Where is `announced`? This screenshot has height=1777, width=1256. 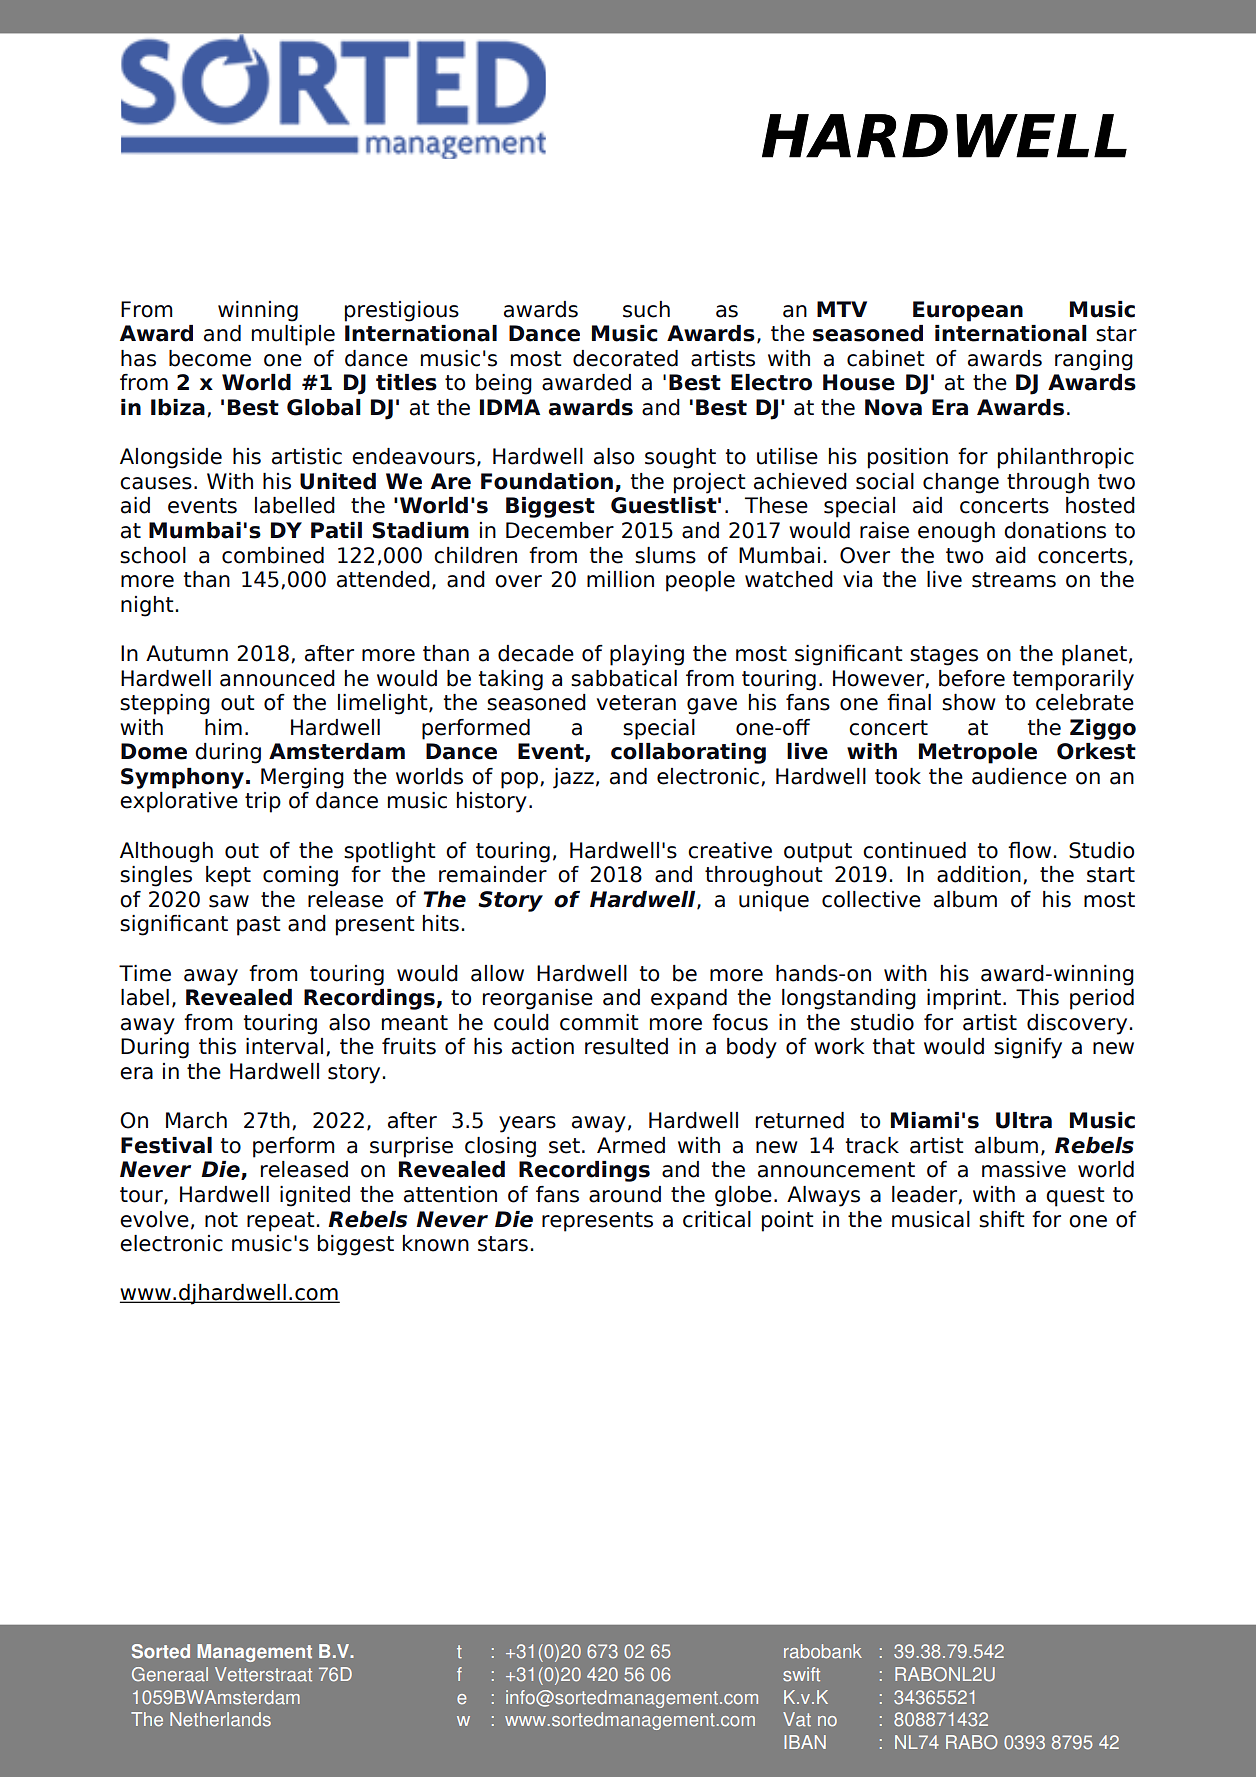
announced is located at coordinates (277, 678).
